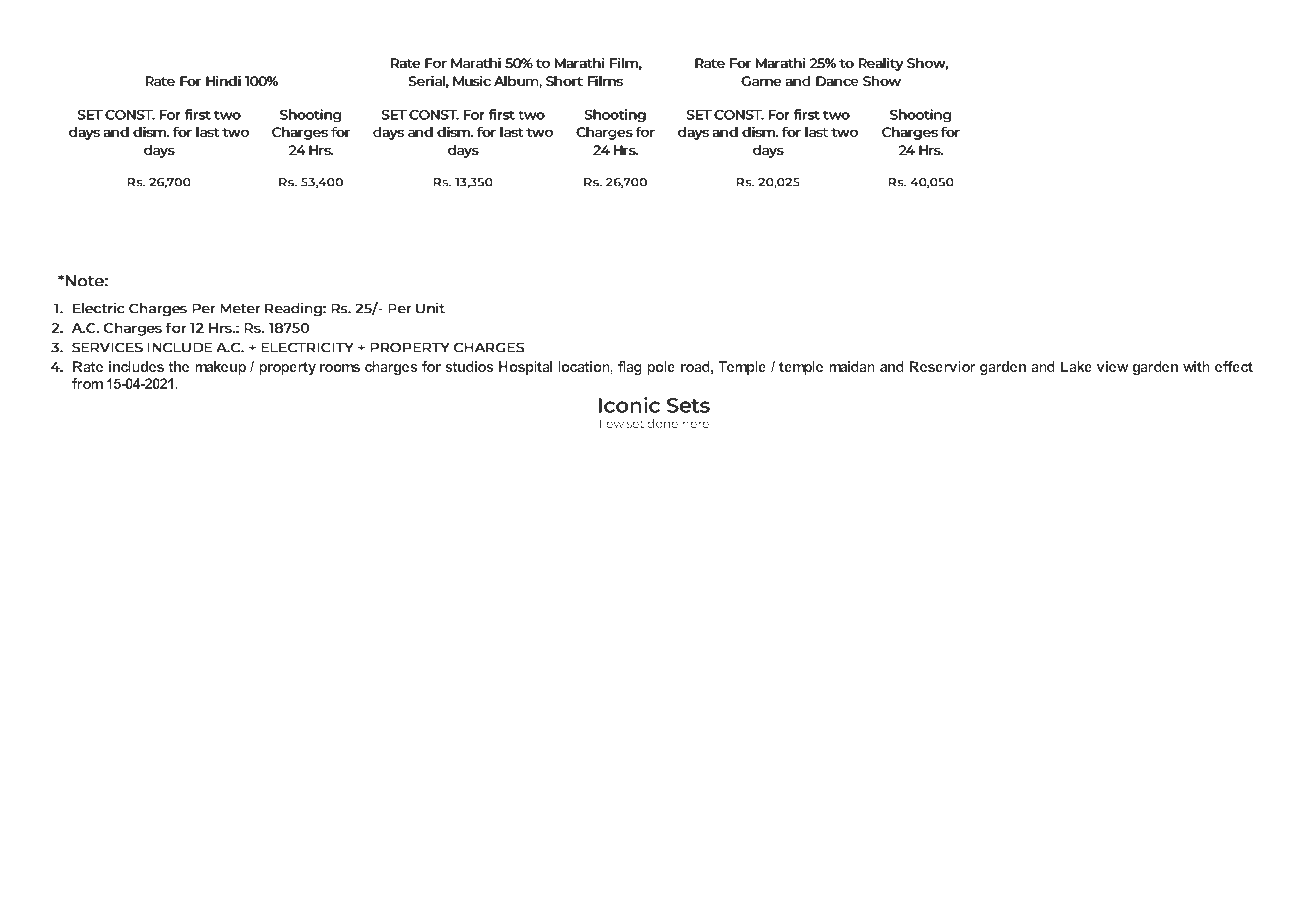 The width and height of the image is (1308, 924). Describe the element at coordinates (837, 81) in the image. I see `Dance` at that location.
